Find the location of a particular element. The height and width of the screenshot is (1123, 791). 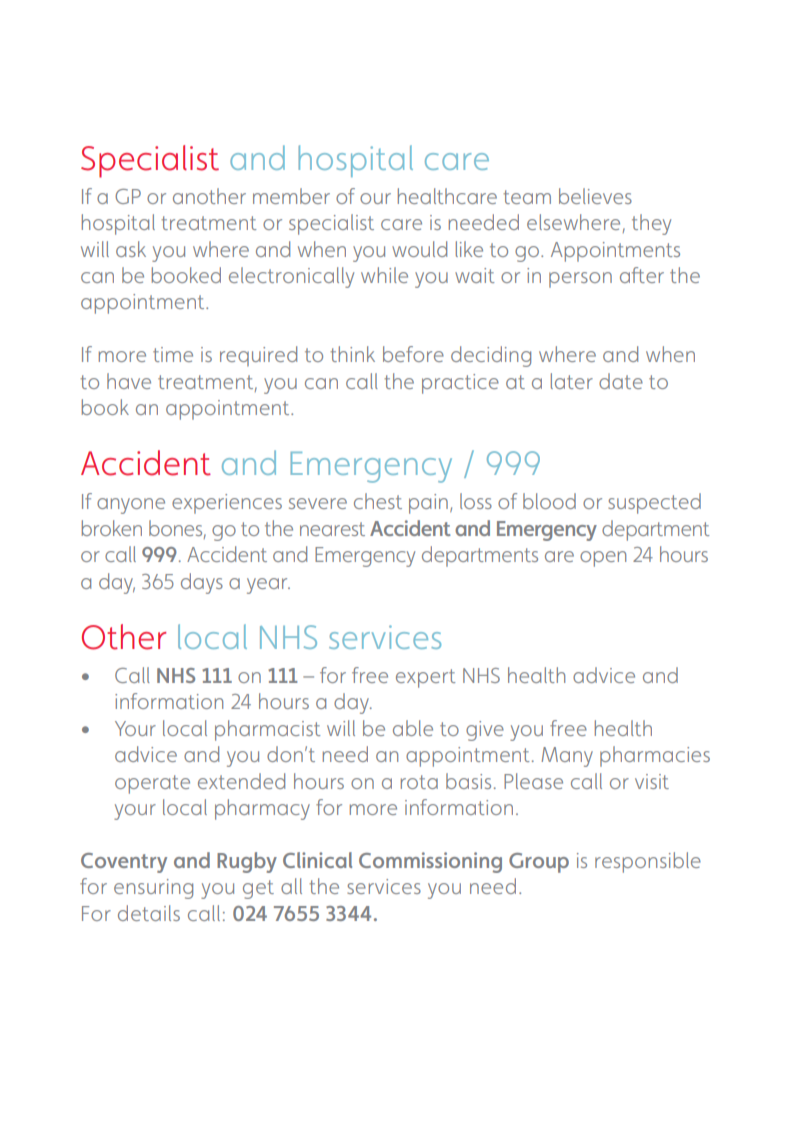

would is located at coordinates (419, 249).
